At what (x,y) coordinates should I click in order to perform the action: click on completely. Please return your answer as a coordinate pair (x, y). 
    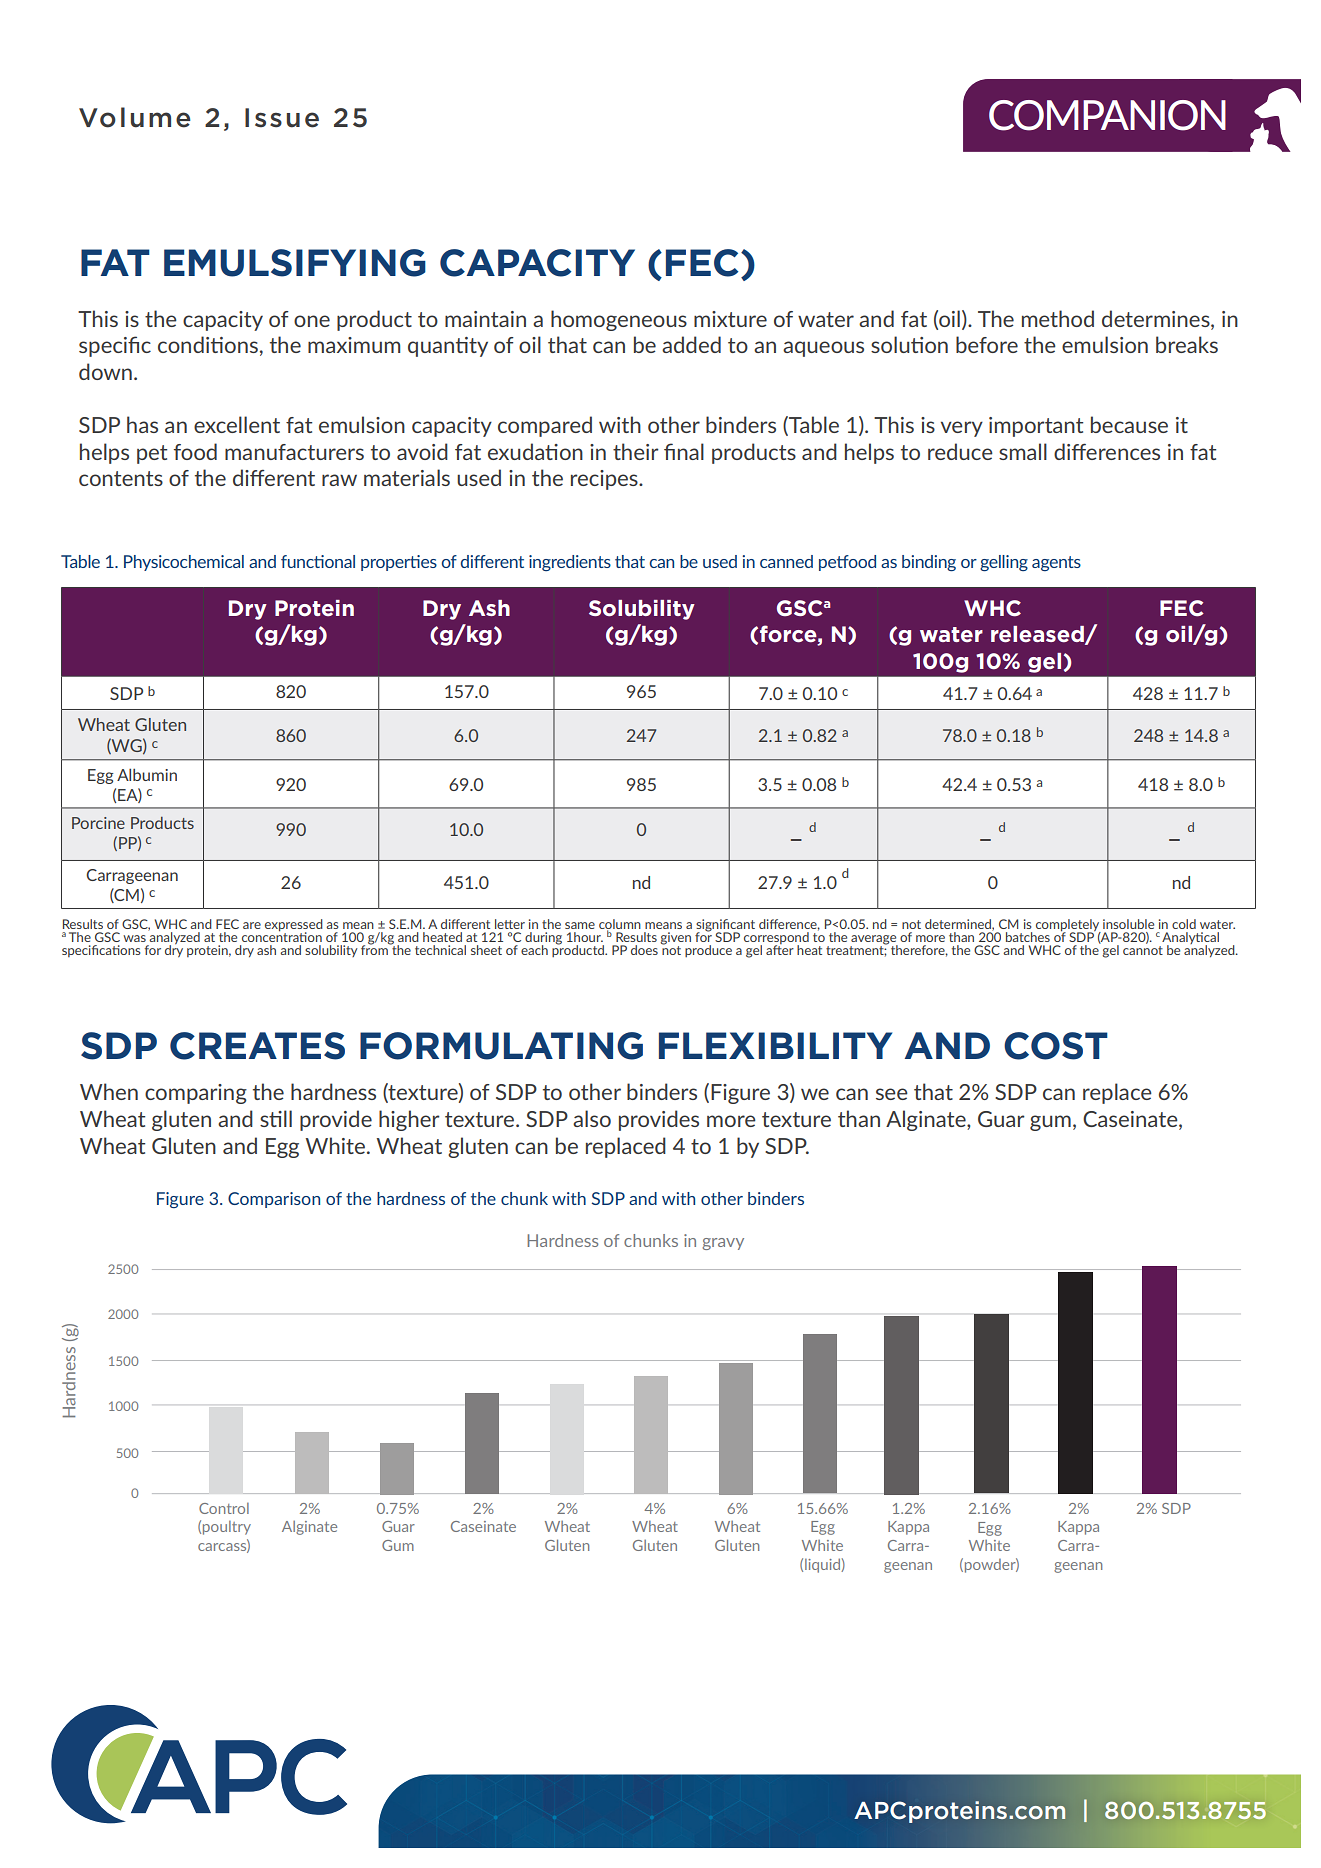
    Looking at the image, I should click on (1068, 926).
